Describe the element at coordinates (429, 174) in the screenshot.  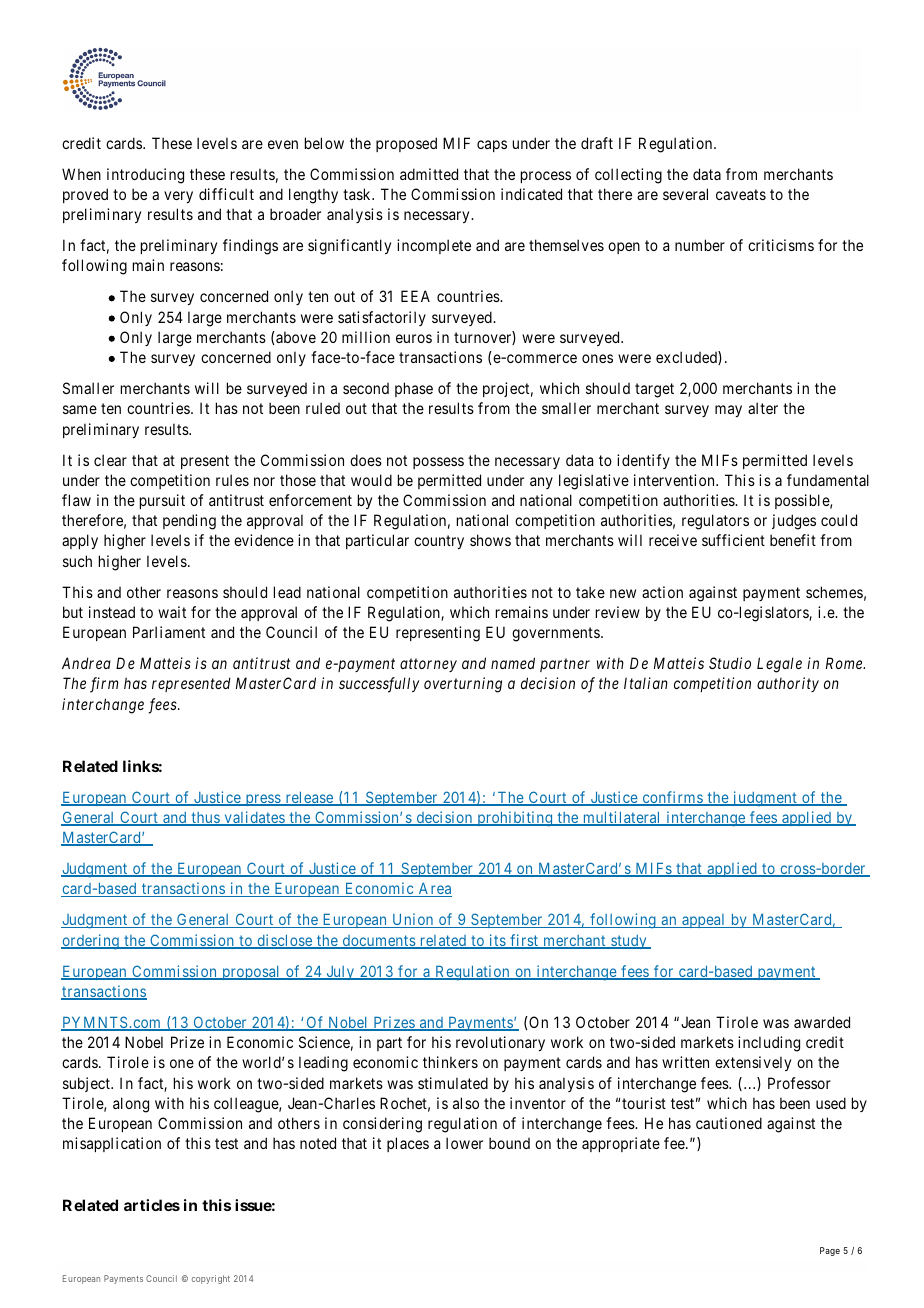
I see `admitted` at that location.
